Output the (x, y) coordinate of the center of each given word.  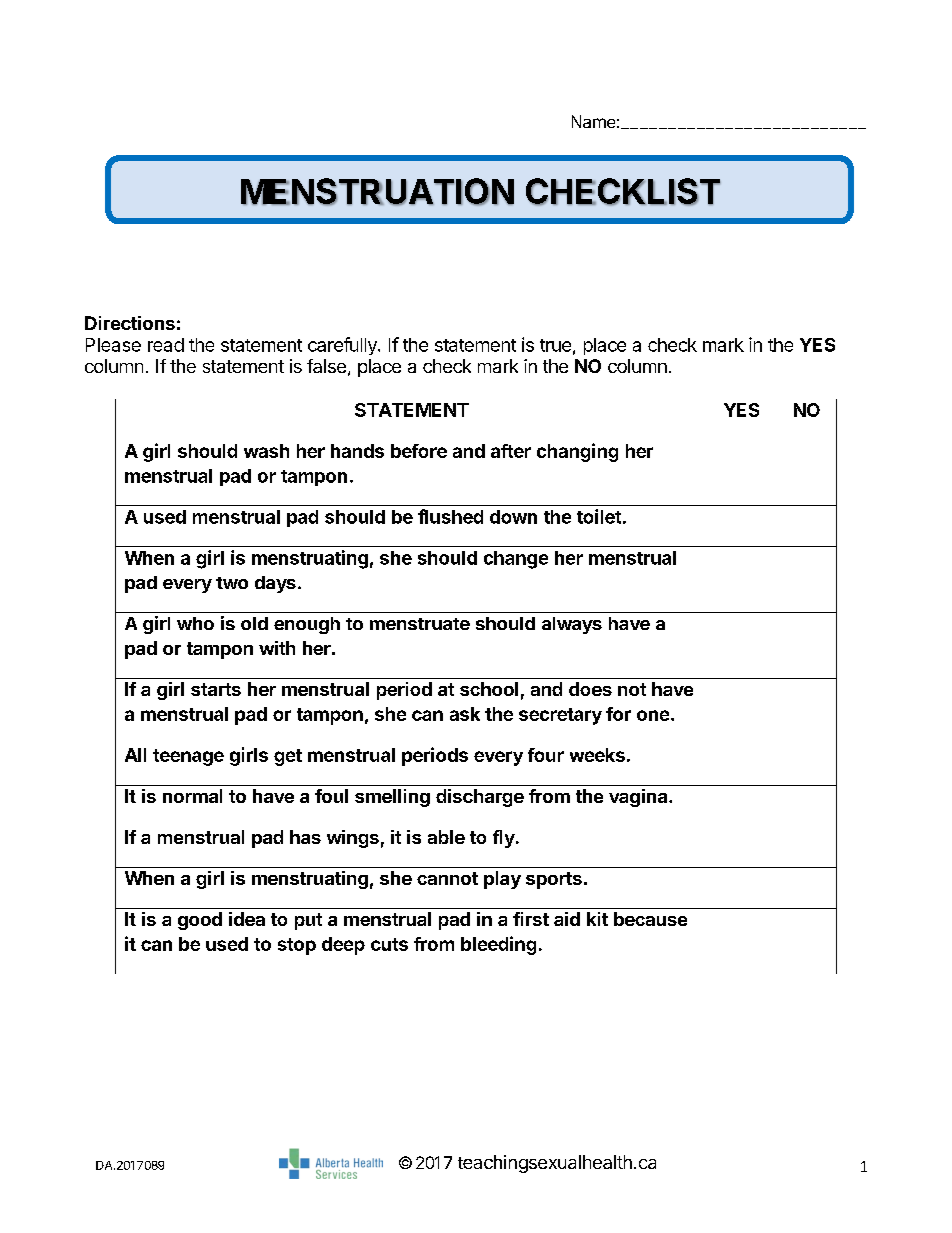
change (516, 560)
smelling (392, 798)
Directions (130, 323)
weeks (597, 755)
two (232, 583)
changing (577, 452)
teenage (188, 757)
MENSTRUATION (377, 192)
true (555, 345)
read (166, 345)
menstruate (420, 624)
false (326, 366)
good (200, 921)
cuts (389, 944)
